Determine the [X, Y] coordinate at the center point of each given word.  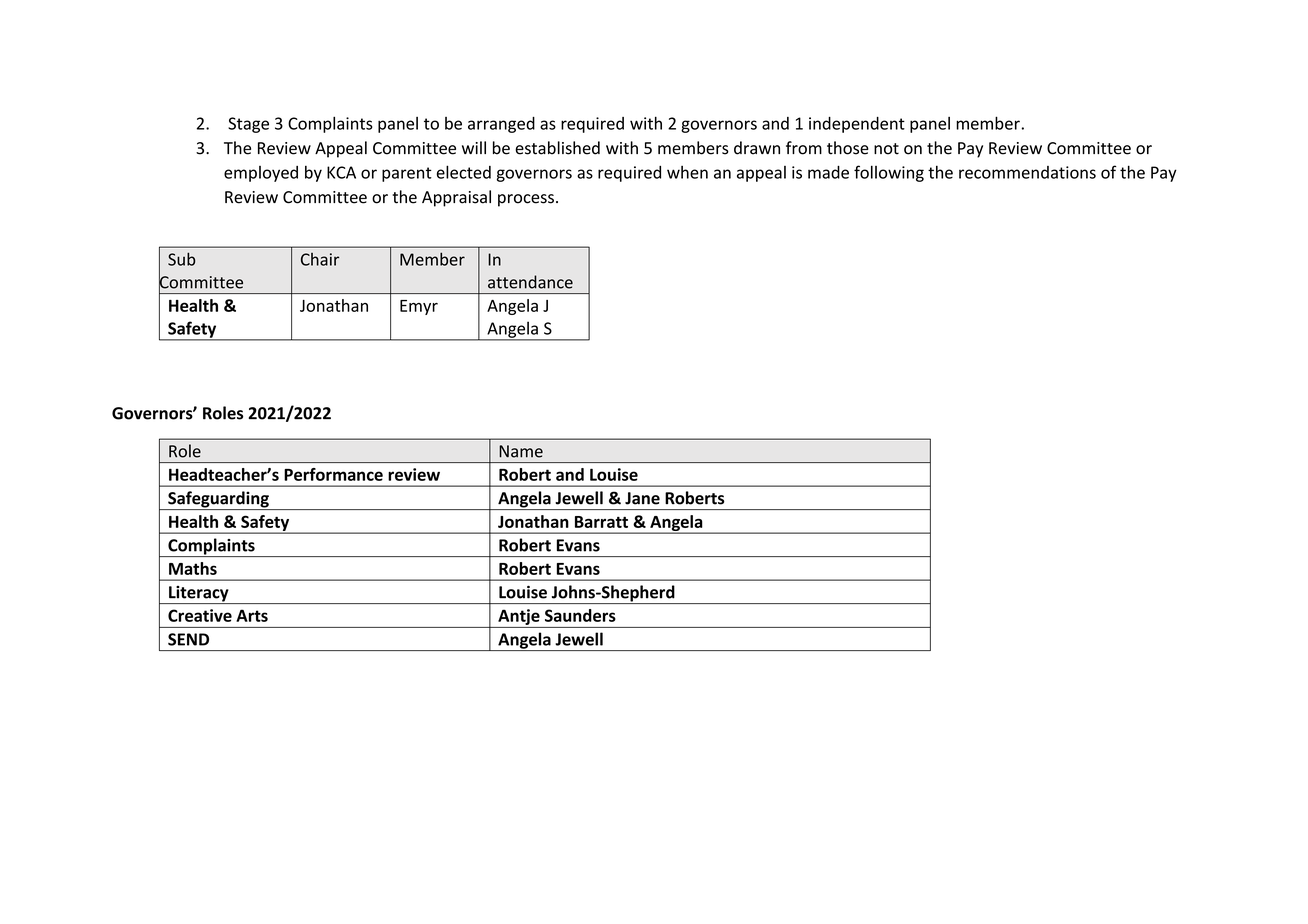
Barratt [601, 522]
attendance [530, 282]
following [889, 173]
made [828, 172]
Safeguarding [218, 500]
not [886, 149]
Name [521, 451]
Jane [642, 498]
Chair [320, 259]
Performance [333, 474]
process [526, 200]
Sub [181, 259]
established [557, 148]
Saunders [580, 615]
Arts [252, 615]
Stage [248, 125]
